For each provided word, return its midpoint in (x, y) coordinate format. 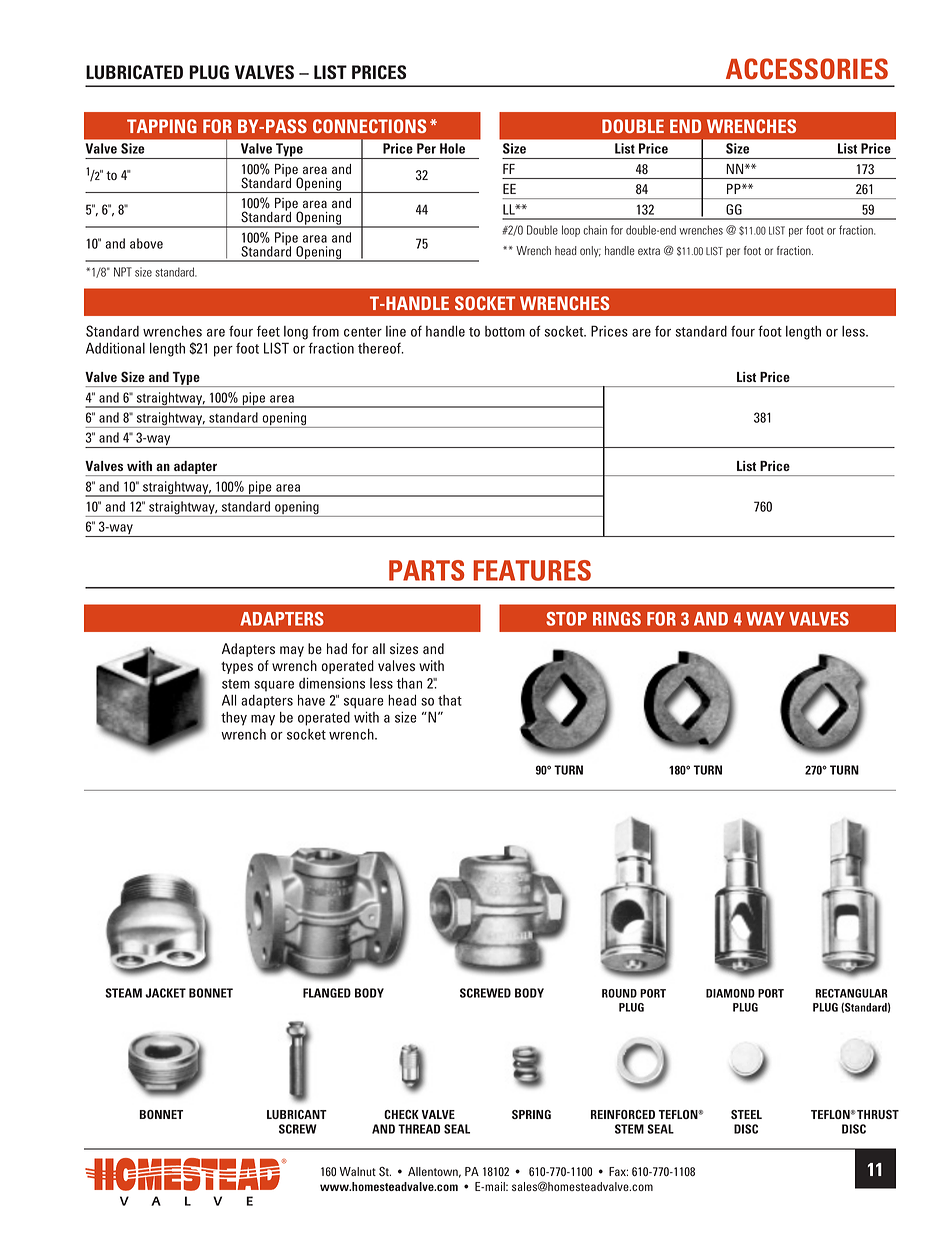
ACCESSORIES (807, 69)
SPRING (531, 1114)
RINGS (617, 619)
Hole (452, 148)
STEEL (746, 1114)
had (337, 648)
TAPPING (162, 126)
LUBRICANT (297, 1114)
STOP (566, 619)
